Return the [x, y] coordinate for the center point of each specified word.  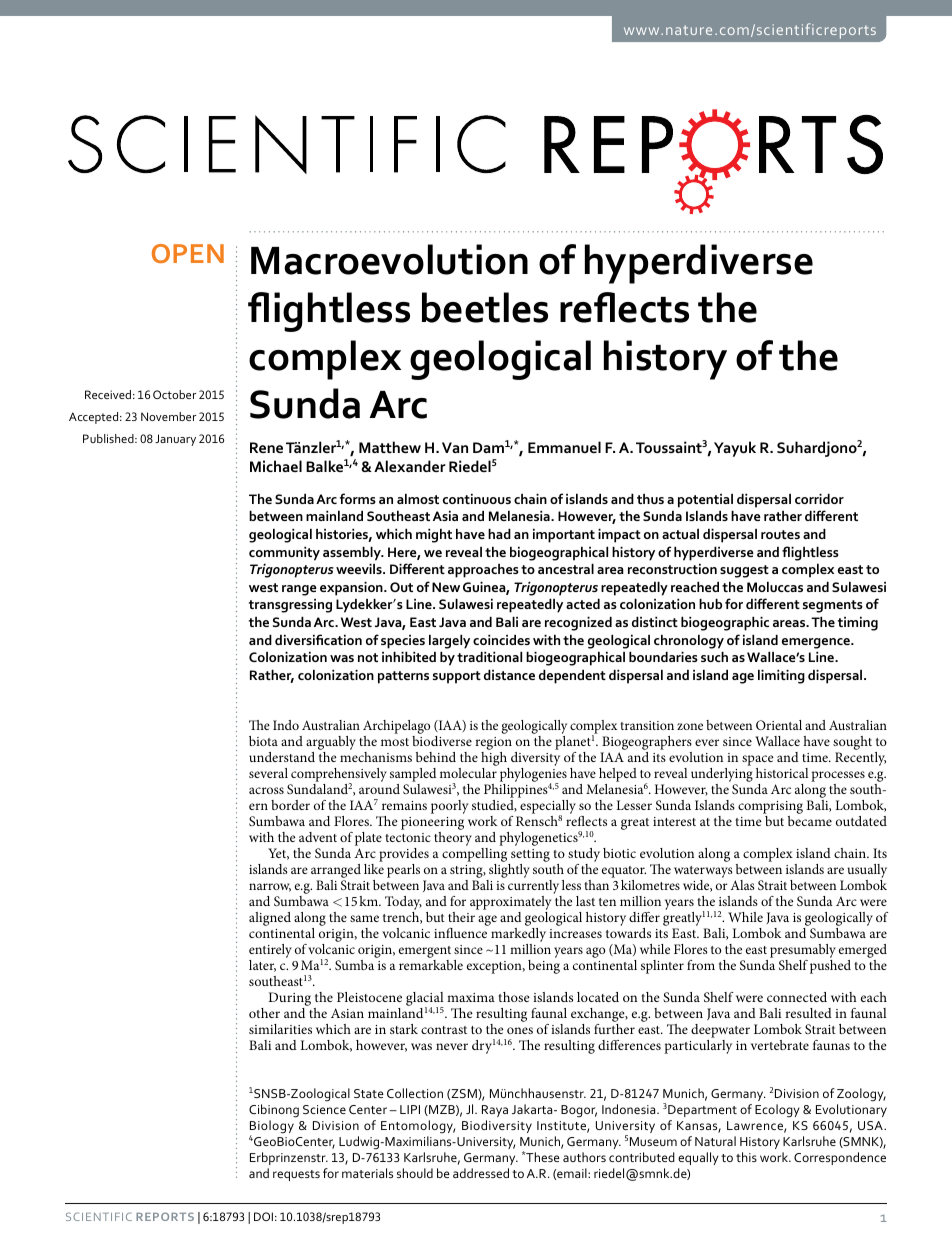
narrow [270, 887]
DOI [263, 1216]
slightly [508, 872]
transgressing [290, 606]
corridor [819, 499]
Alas [742, 885]
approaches [483, 571]
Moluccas [775, 587]
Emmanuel [564, 447]
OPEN [188, 253]
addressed [481, 1173]
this [746, 1157]
